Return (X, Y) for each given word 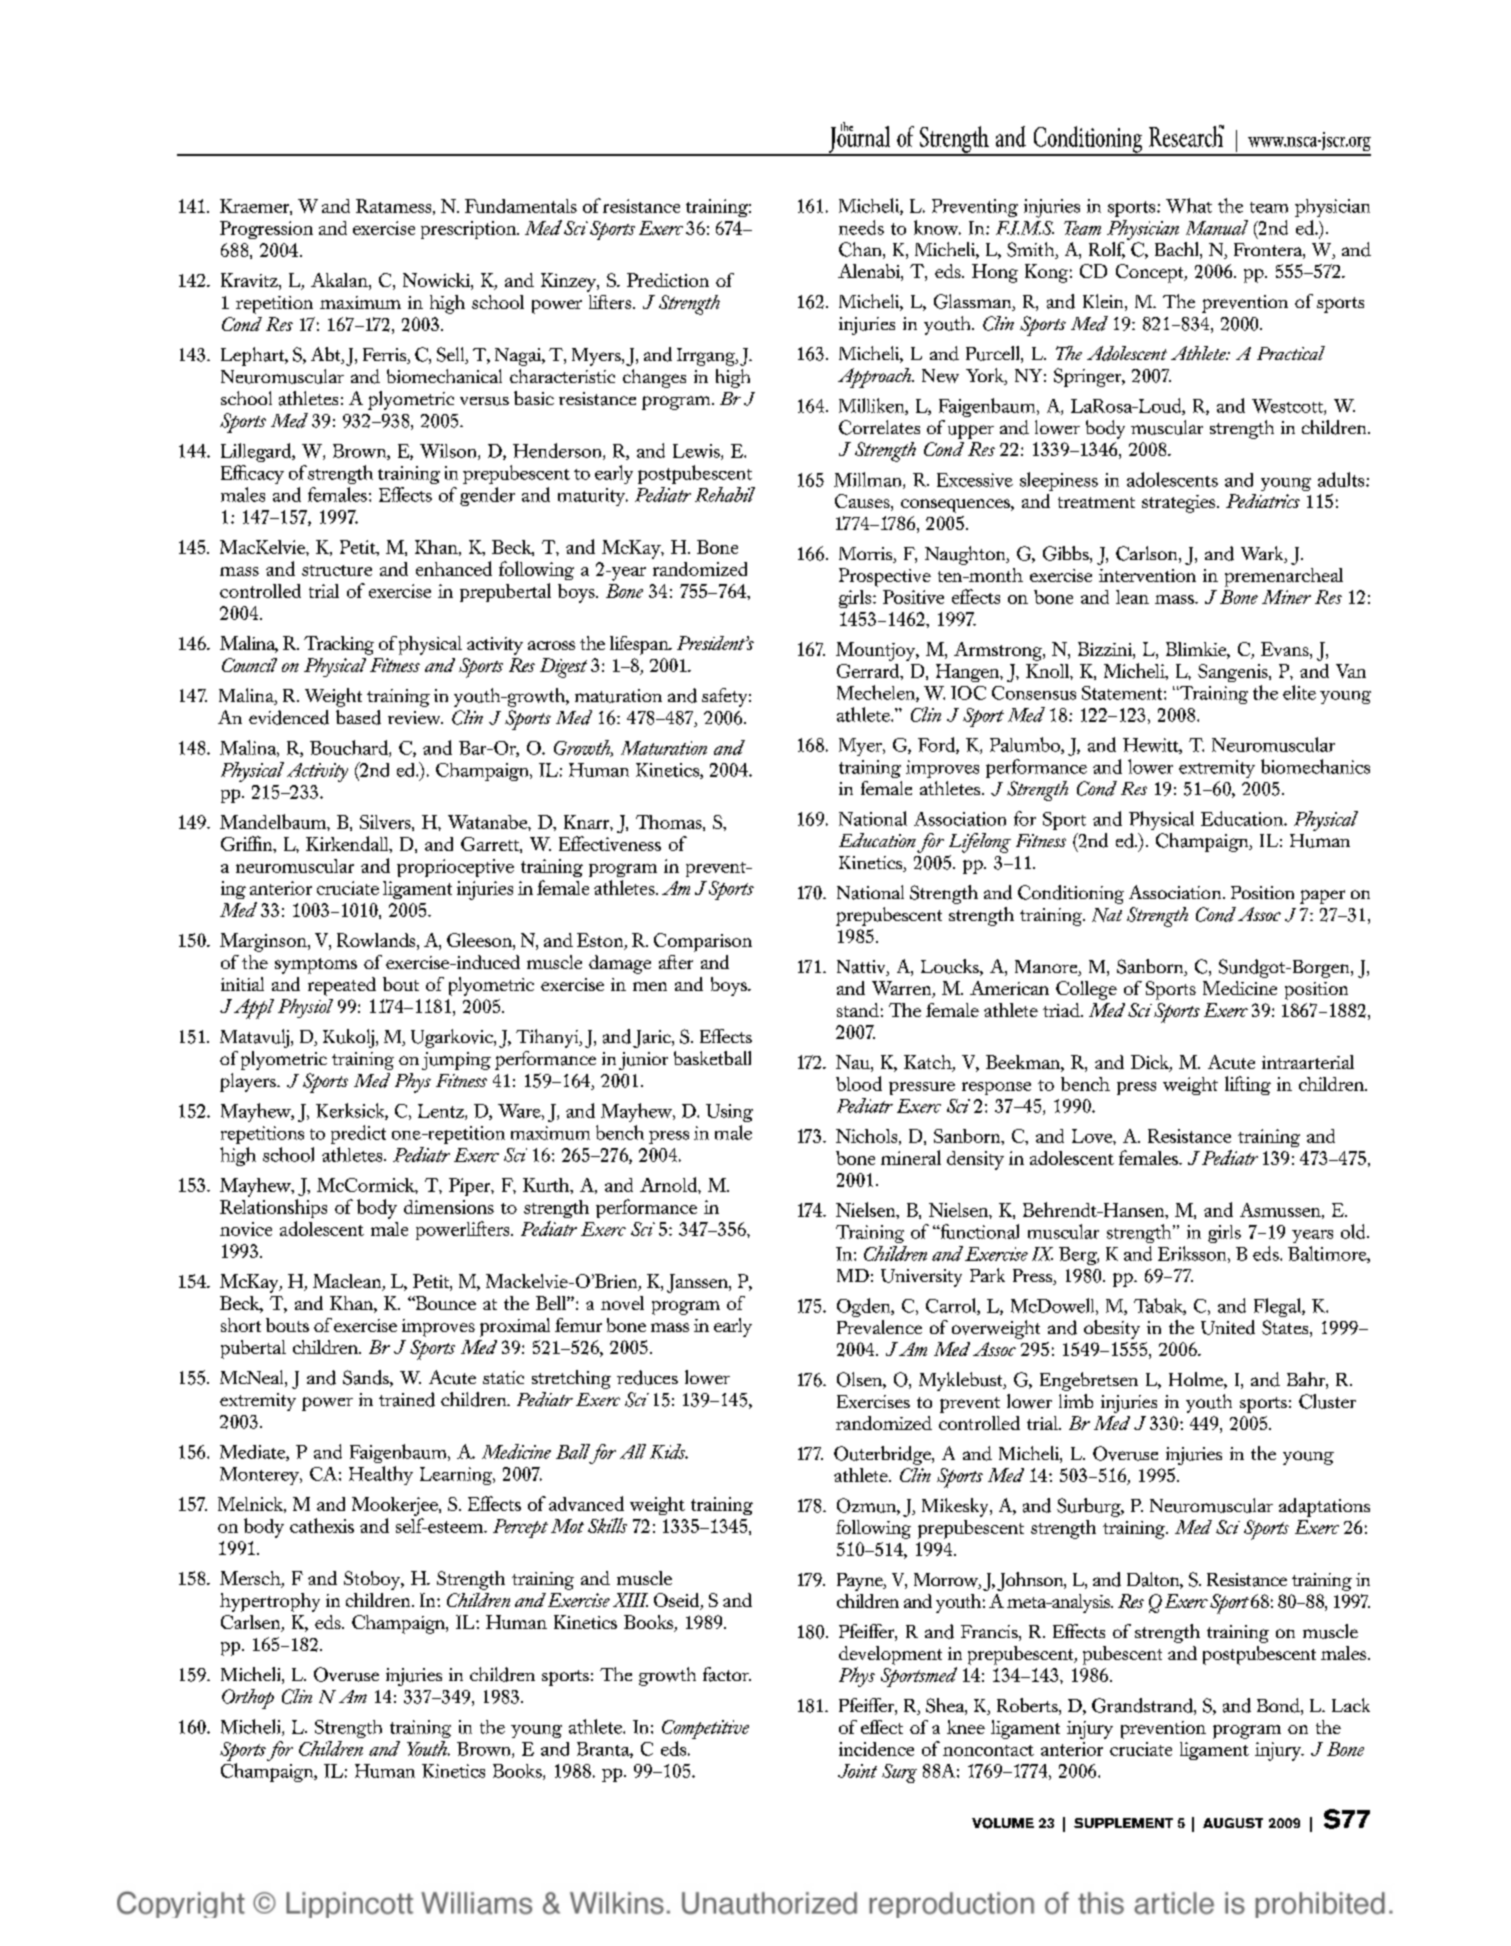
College (1086, 990)
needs (861, 227)
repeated (342, 986)
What (1189, 205)
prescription (469, 230)
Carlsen (252, 1623)
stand (858, 1010)
